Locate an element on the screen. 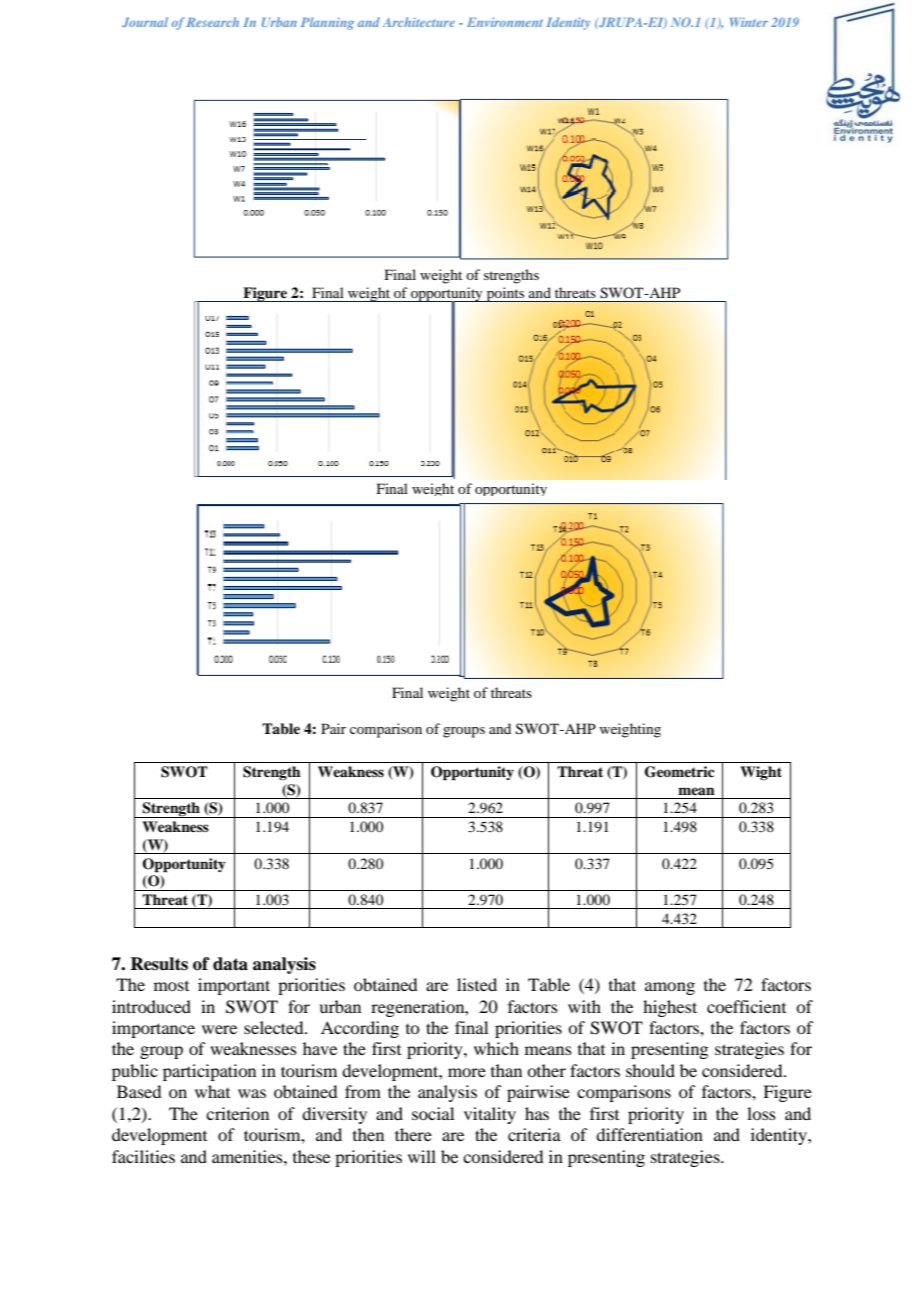  points is located at coordinates (505, 294).
